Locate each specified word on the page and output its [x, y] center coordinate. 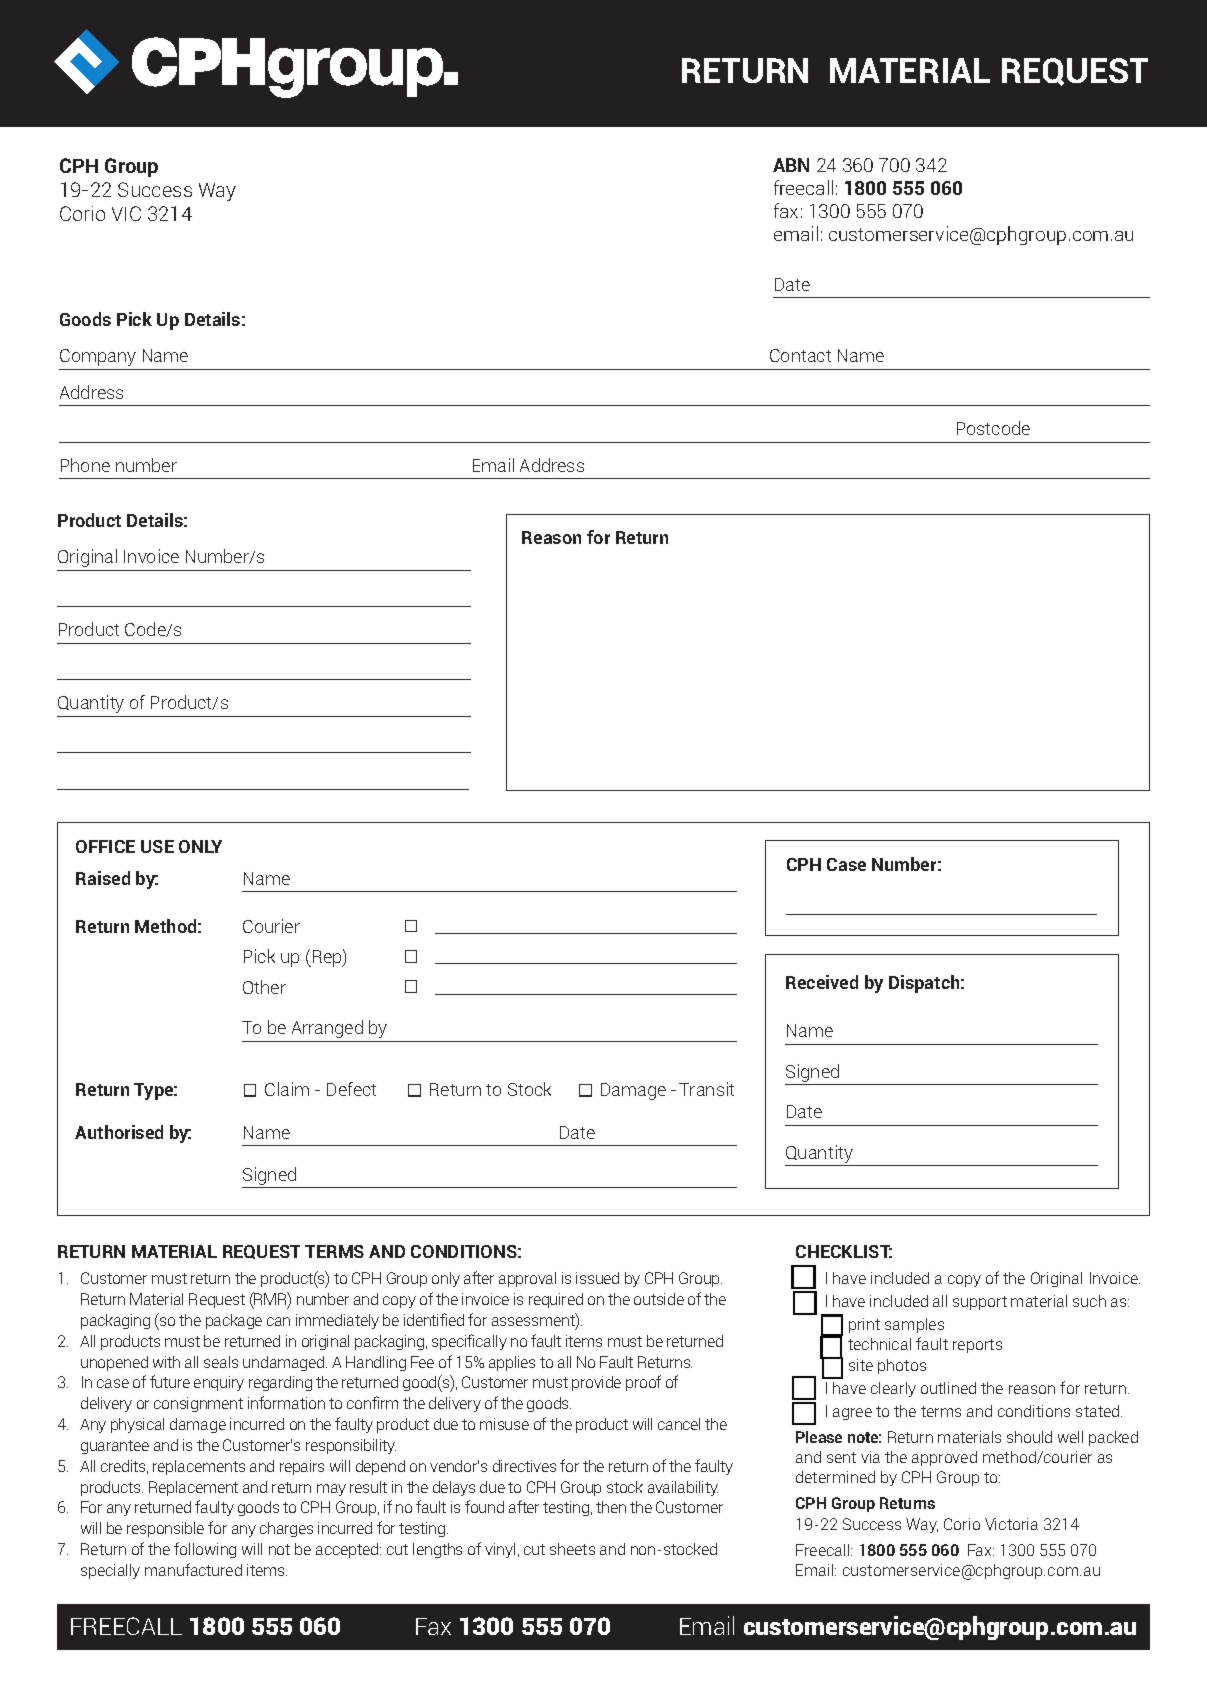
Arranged [327, 1029]
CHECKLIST [844, 1251]
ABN [791, 165]
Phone [85, 465]
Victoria [1011, 1524]
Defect [351, 1089]
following [205, 1550]
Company [98, 357]
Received [822, 982]
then [611, 1507]
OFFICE [105, 846]
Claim [287, 1089]
